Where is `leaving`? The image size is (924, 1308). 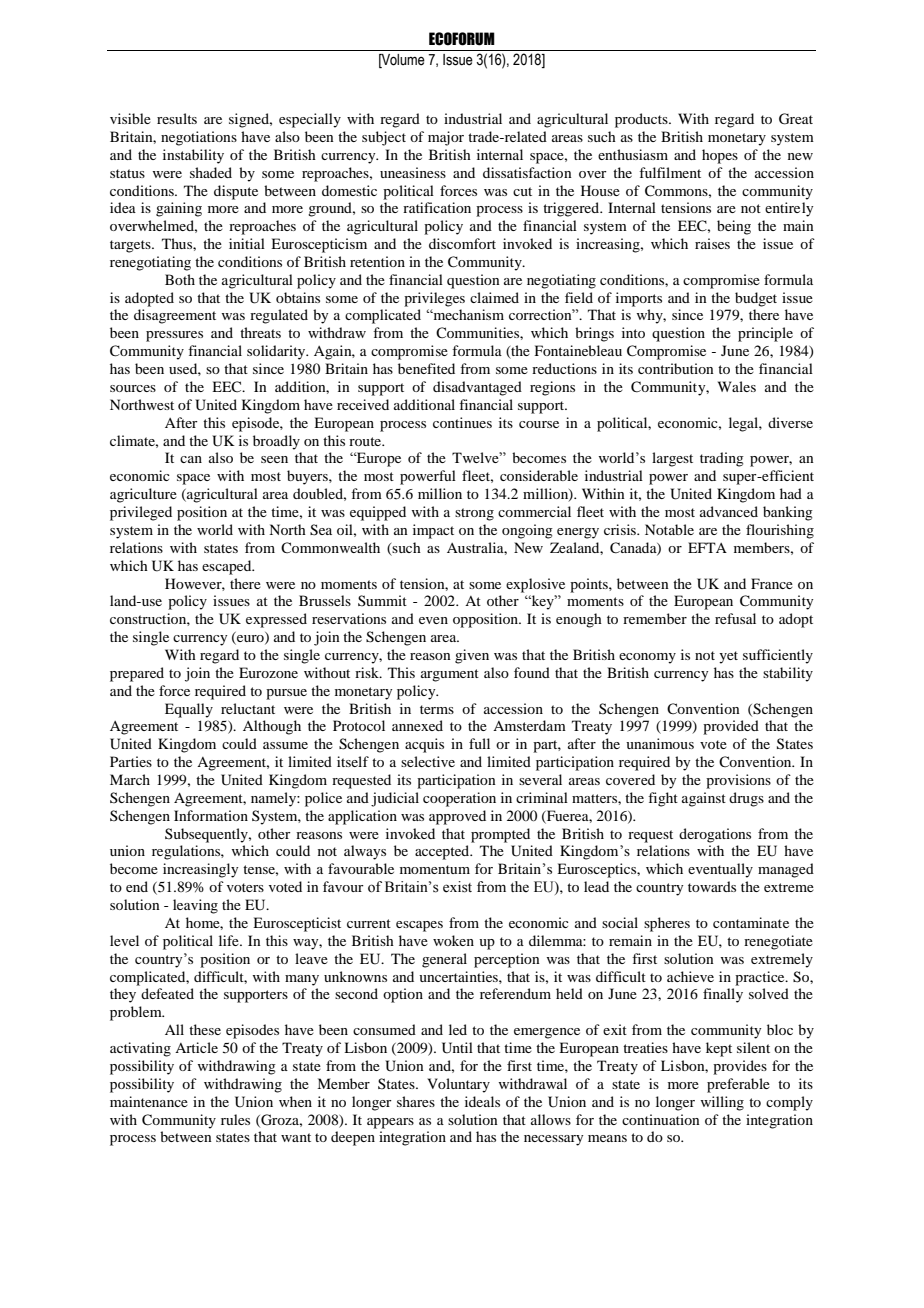
leaving is located at coordinates (195, 906).
